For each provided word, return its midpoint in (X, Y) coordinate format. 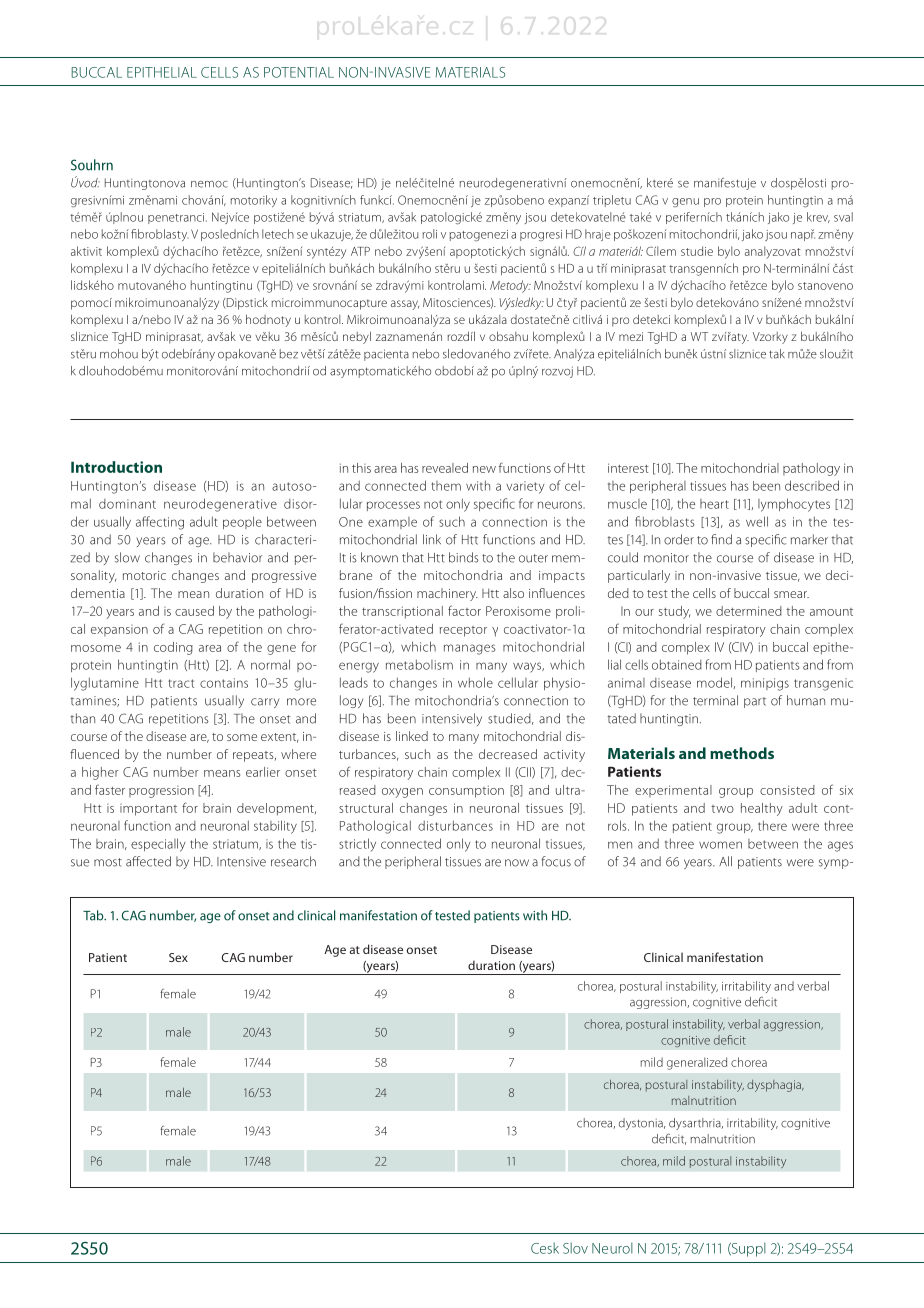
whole (475, 682)
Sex (178, 957)
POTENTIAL (299, 72)
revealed (445, 468)
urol (621, 1248)
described (812, 485)
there (772, 825)
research (293, 861)
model (714, 682)
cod (164, 647)
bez (288, 354)
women (720, 845)
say (410, 305)
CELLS (219, 72)
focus (556, 861)
